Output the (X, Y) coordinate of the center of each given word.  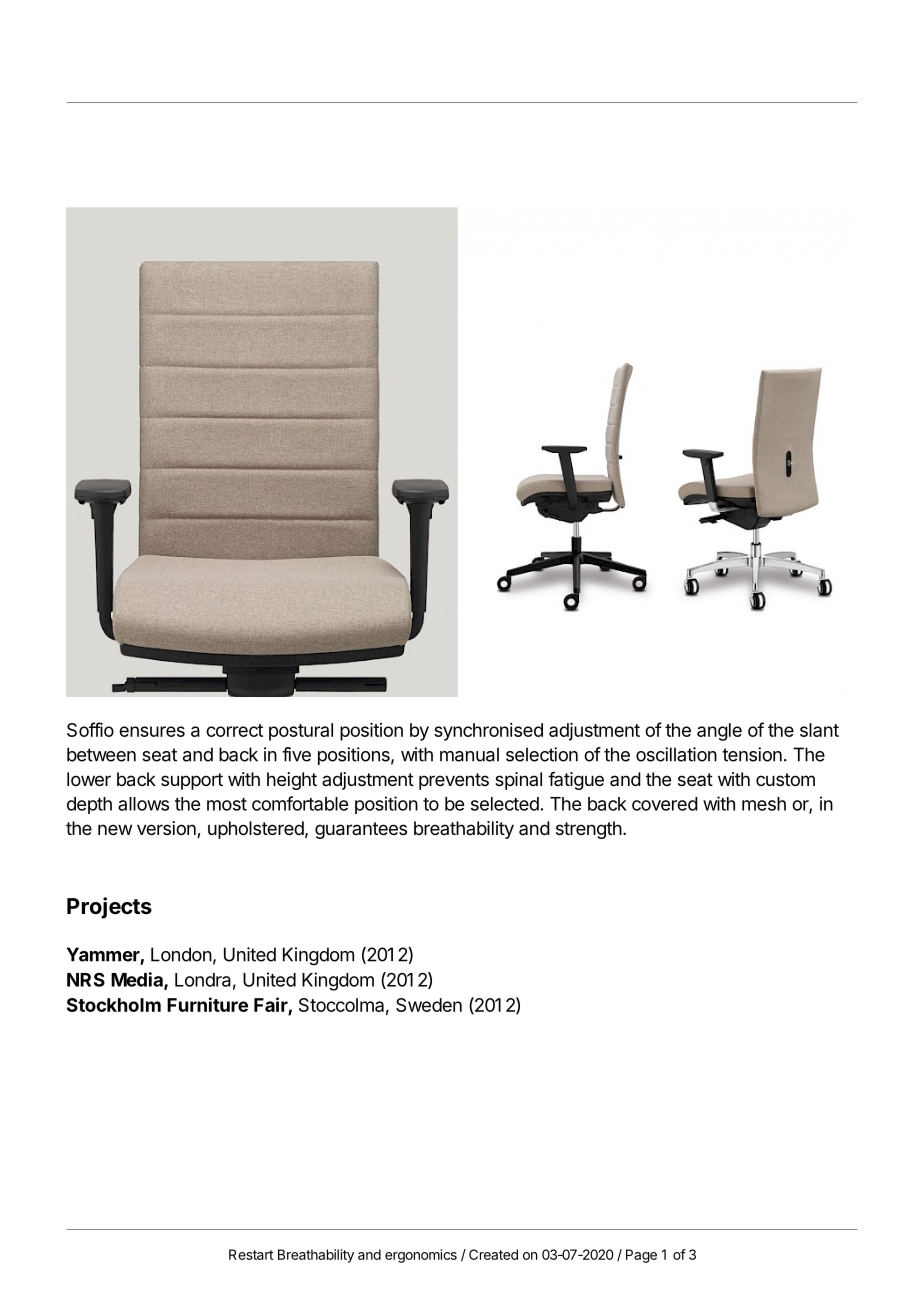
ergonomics (421, 1256)
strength (589, 830)
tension (752, 754)
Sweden (429, 1005)
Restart (251, 1254)
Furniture (207, 1004)
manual (469, 754)
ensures (152, 731)
